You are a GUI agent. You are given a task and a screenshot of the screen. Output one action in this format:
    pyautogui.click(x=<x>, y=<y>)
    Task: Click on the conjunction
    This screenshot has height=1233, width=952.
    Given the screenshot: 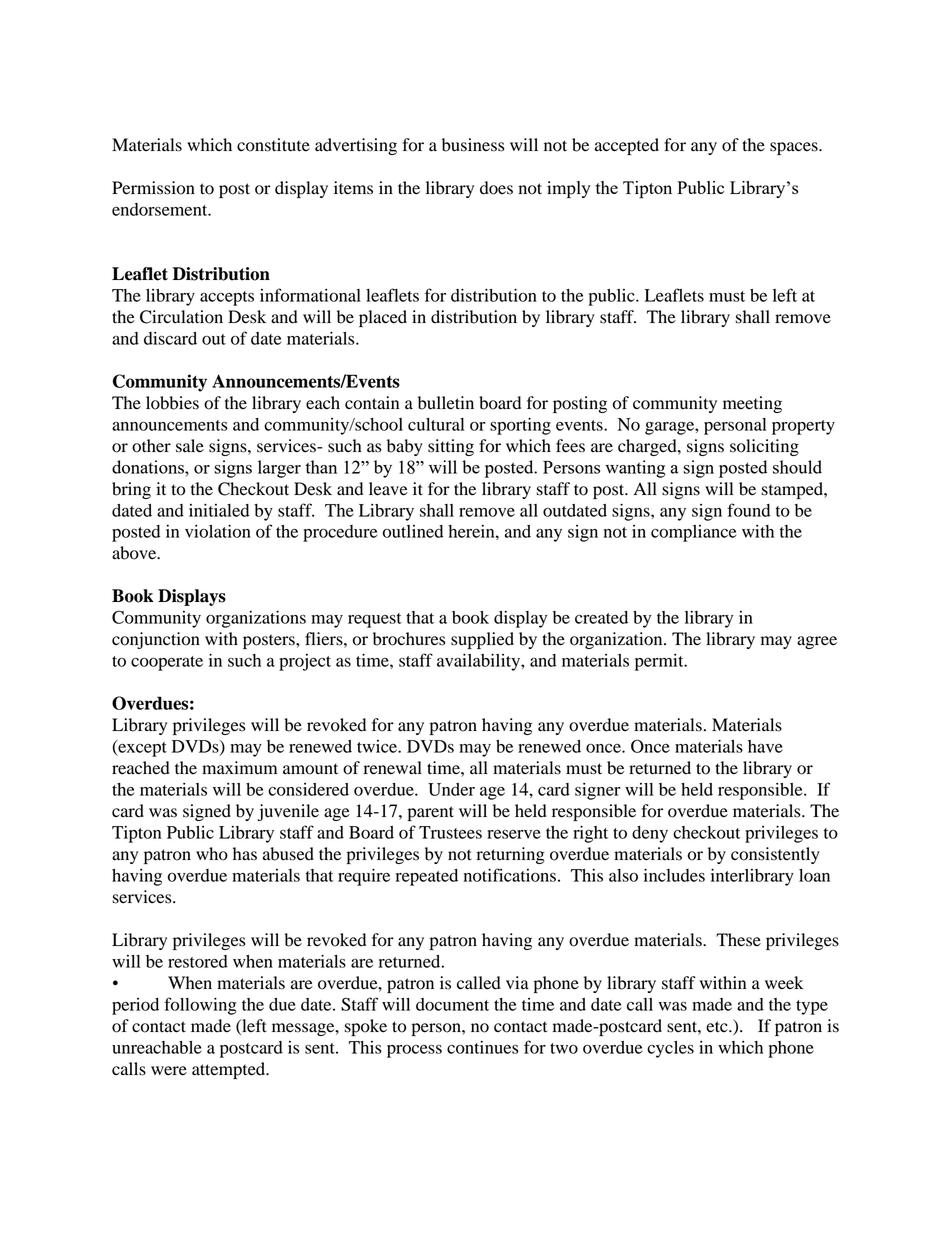 What is the action you would take?
    pyautogui.click(x=156, y=640)
